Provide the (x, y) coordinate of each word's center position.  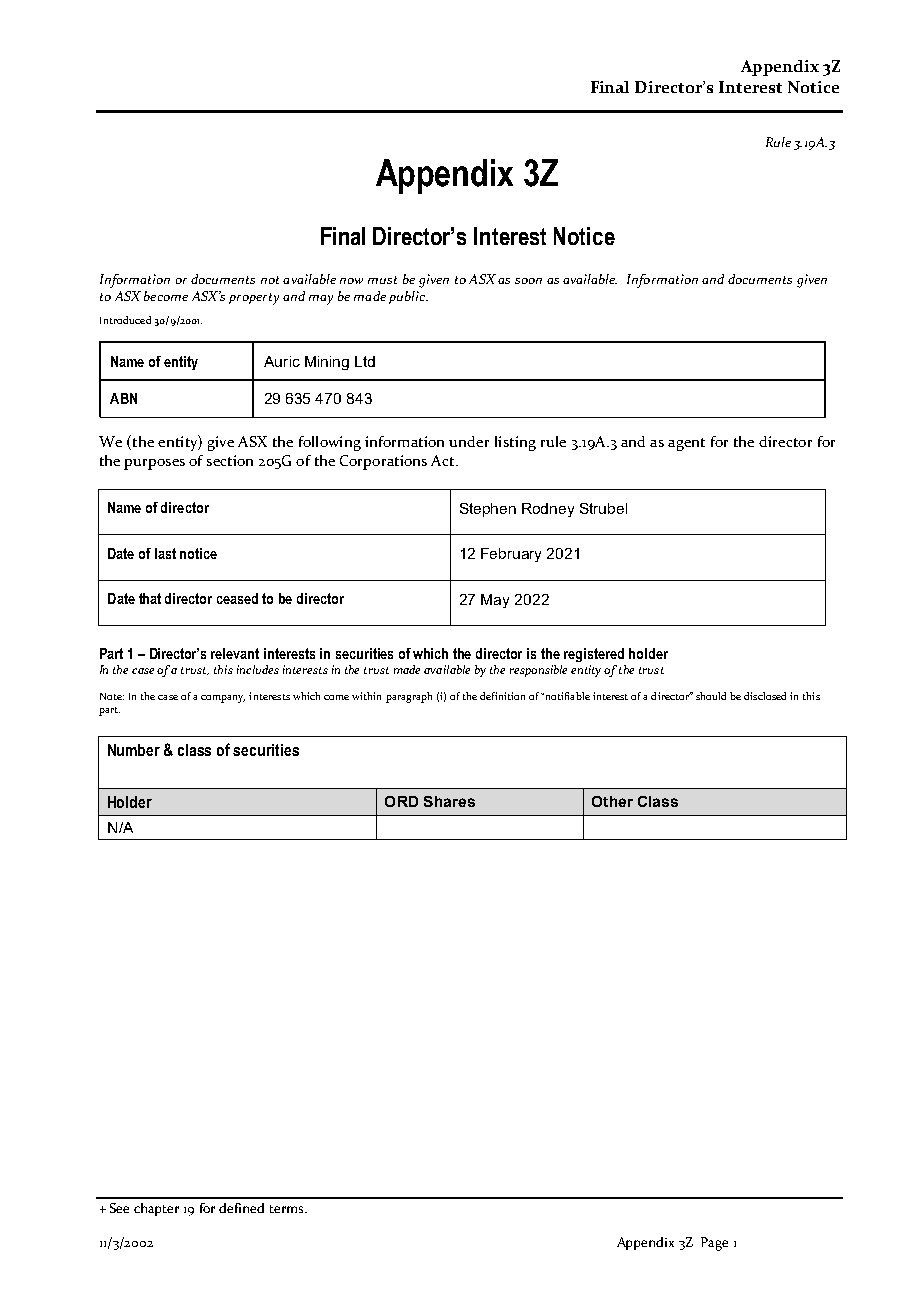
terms (288, 1209)
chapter (156, 1209)
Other (612, 801)
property (254, 299)
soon (528, 281)
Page (714, 1244)
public (408, 297)
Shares (449, 801)
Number (134, 750)
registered (594, 655)
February (511, 555)
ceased (237, 598)
